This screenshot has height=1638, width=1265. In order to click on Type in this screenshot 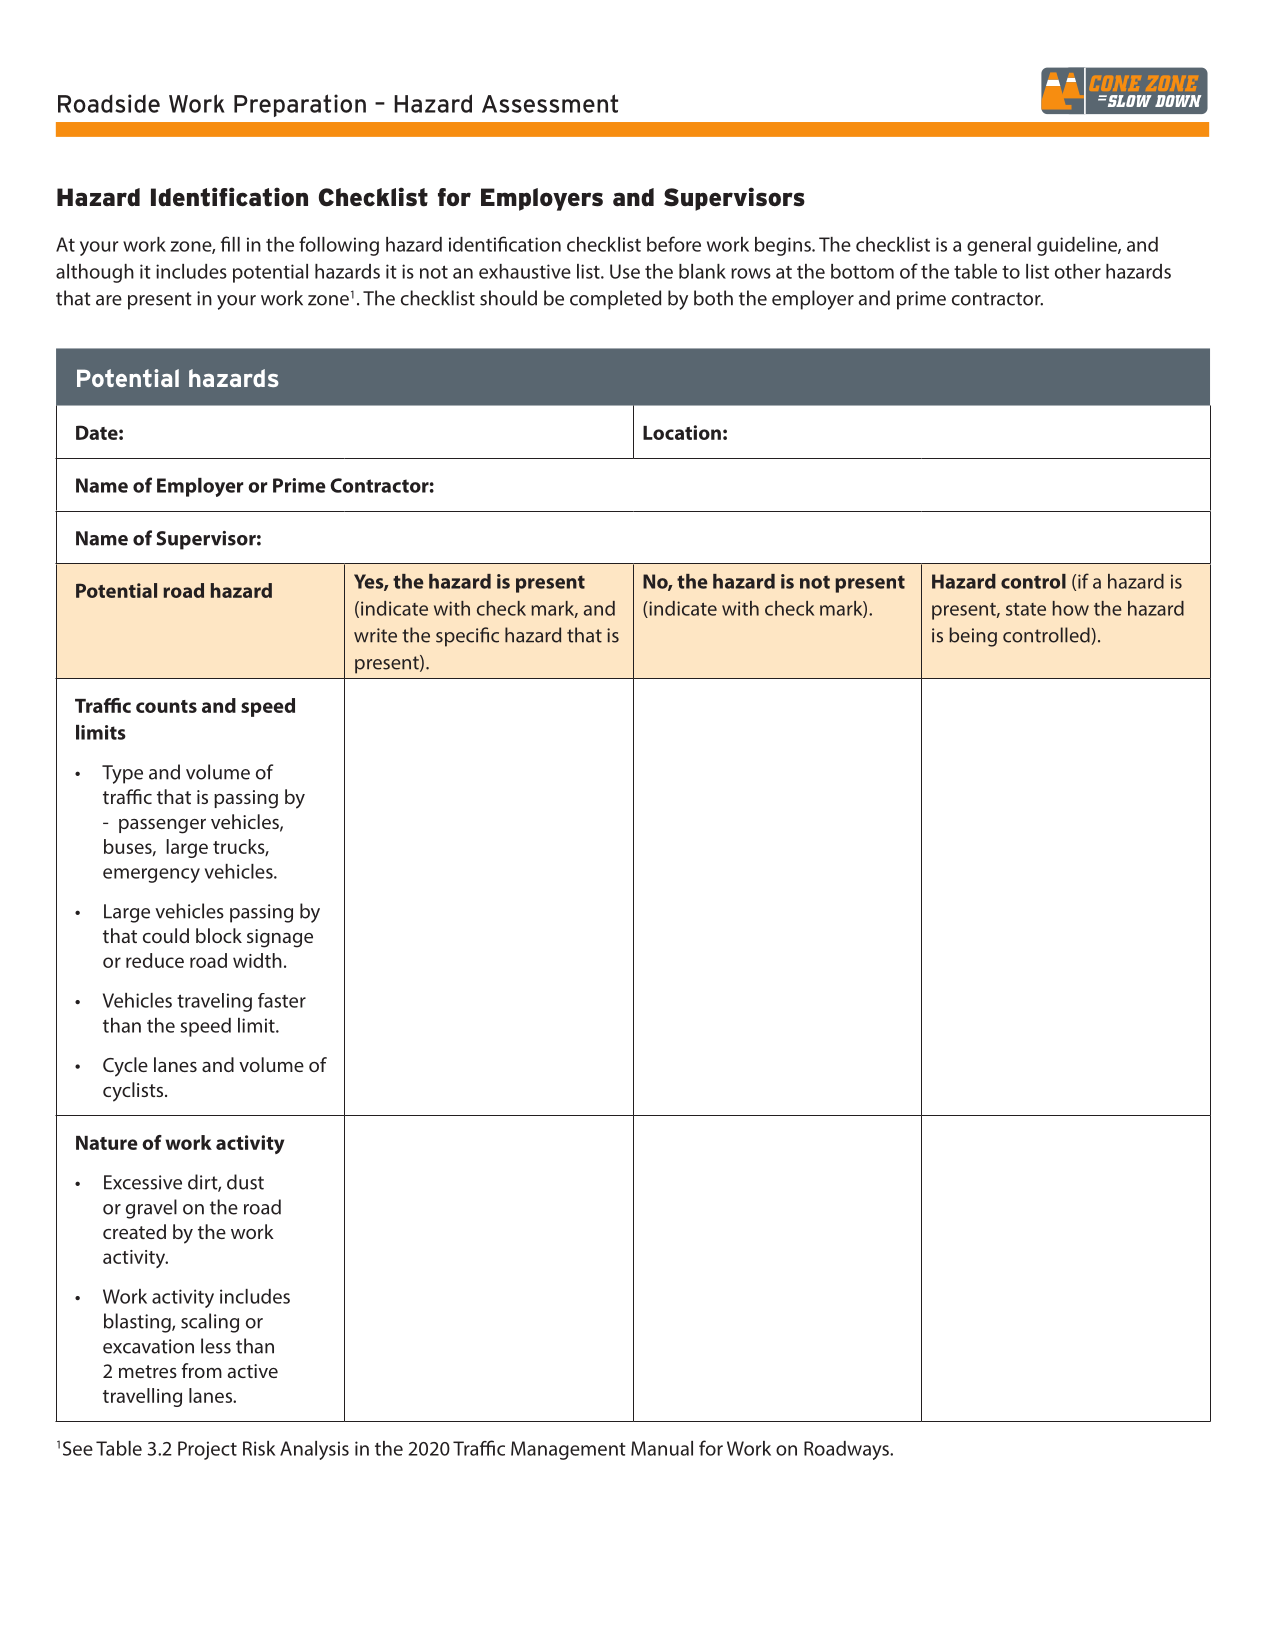, I will do `click(122, 774)`.
